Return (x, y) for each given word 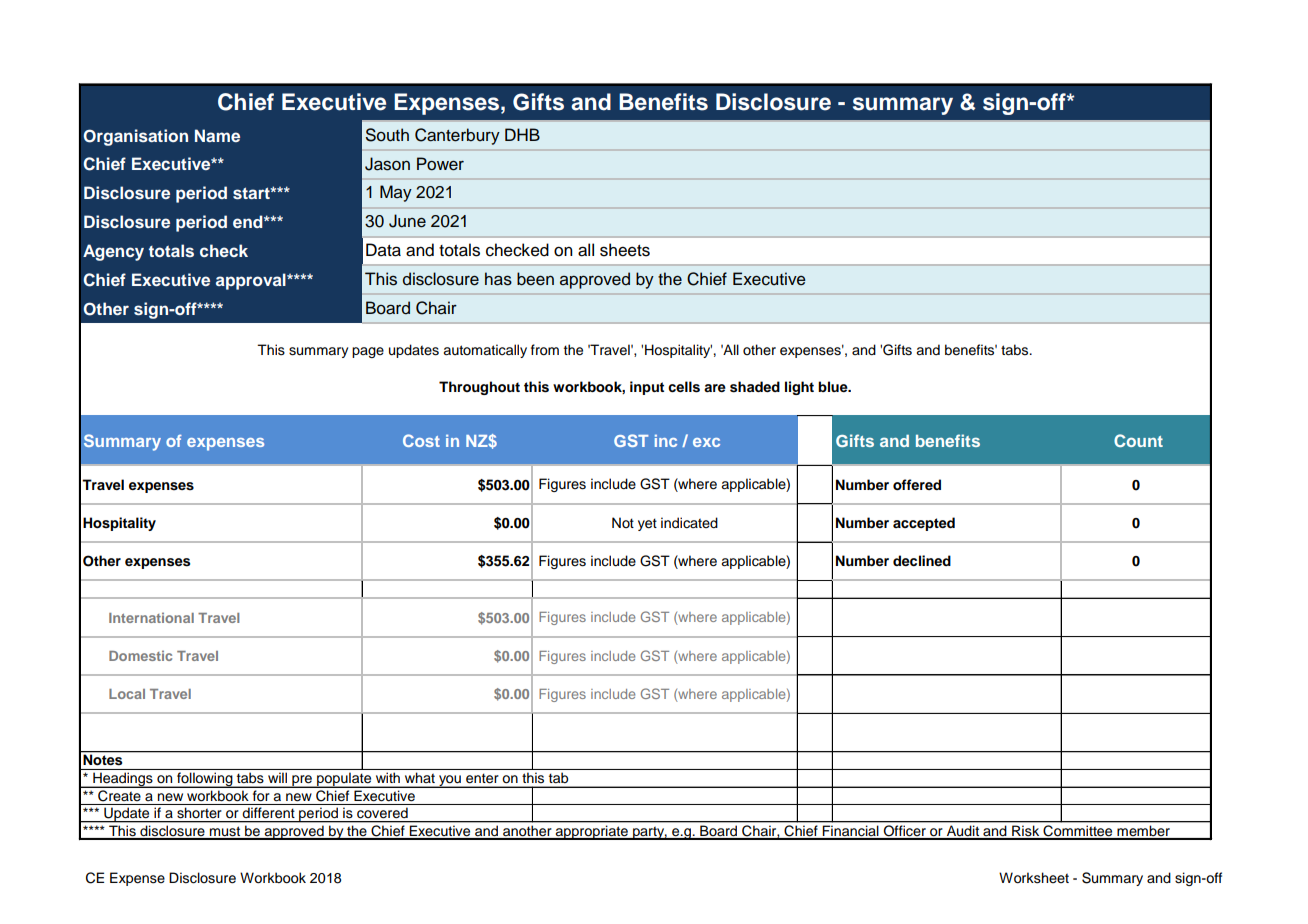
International (151, 617)
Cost (421, 440)
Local (127, 694)
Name (217, 135)
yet (647, 524)
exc (706, 442)
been (535, 279)
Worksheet (1034, 878)
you (450, 781)
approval (252, 281)
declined (922, 560)
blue (834, 386)
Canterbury (457, 136)
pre (302, 781)
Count (1138, 440)
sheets (625, 250)
